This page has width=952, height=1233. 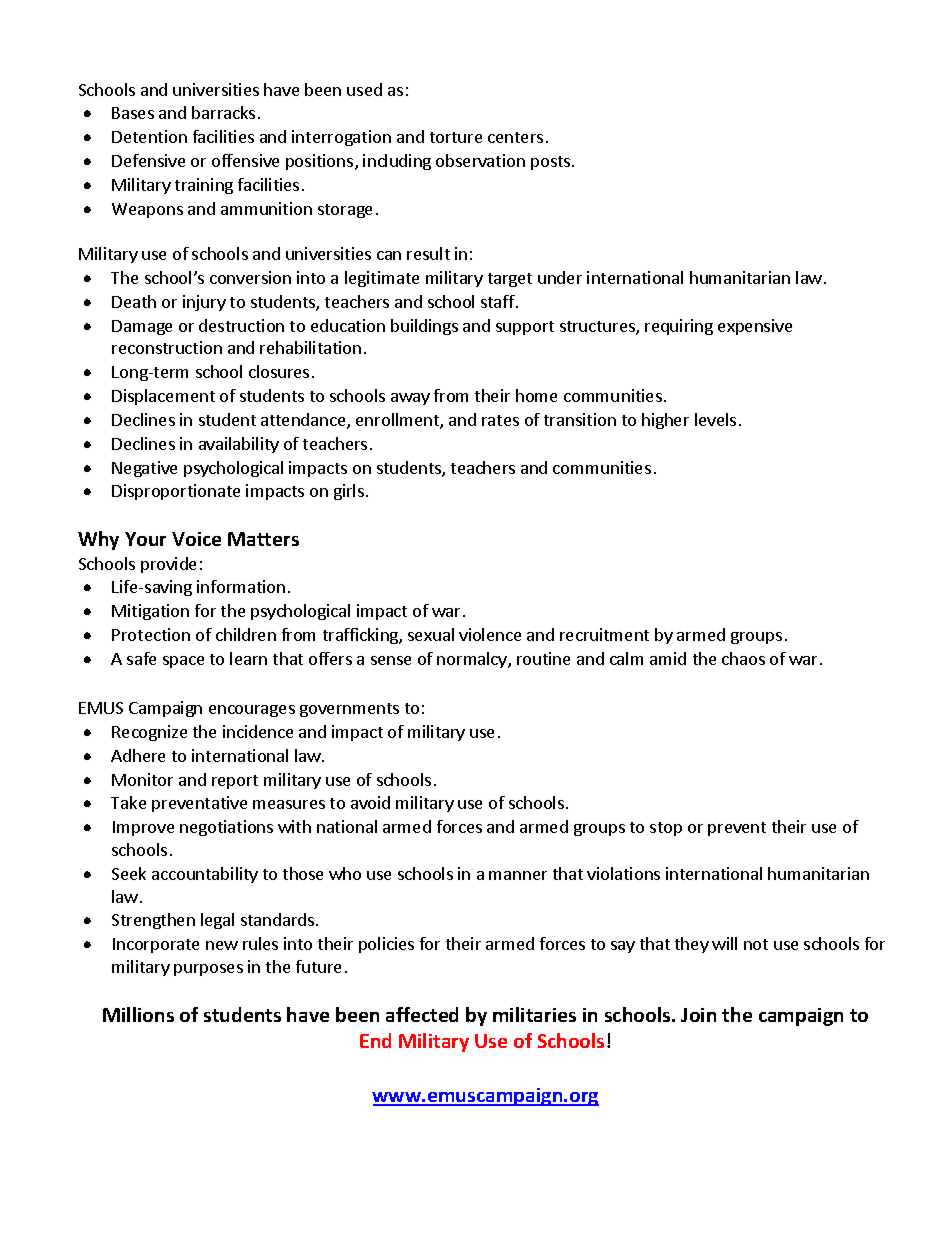 I want to click on provide, so click(x=168, y=565).
